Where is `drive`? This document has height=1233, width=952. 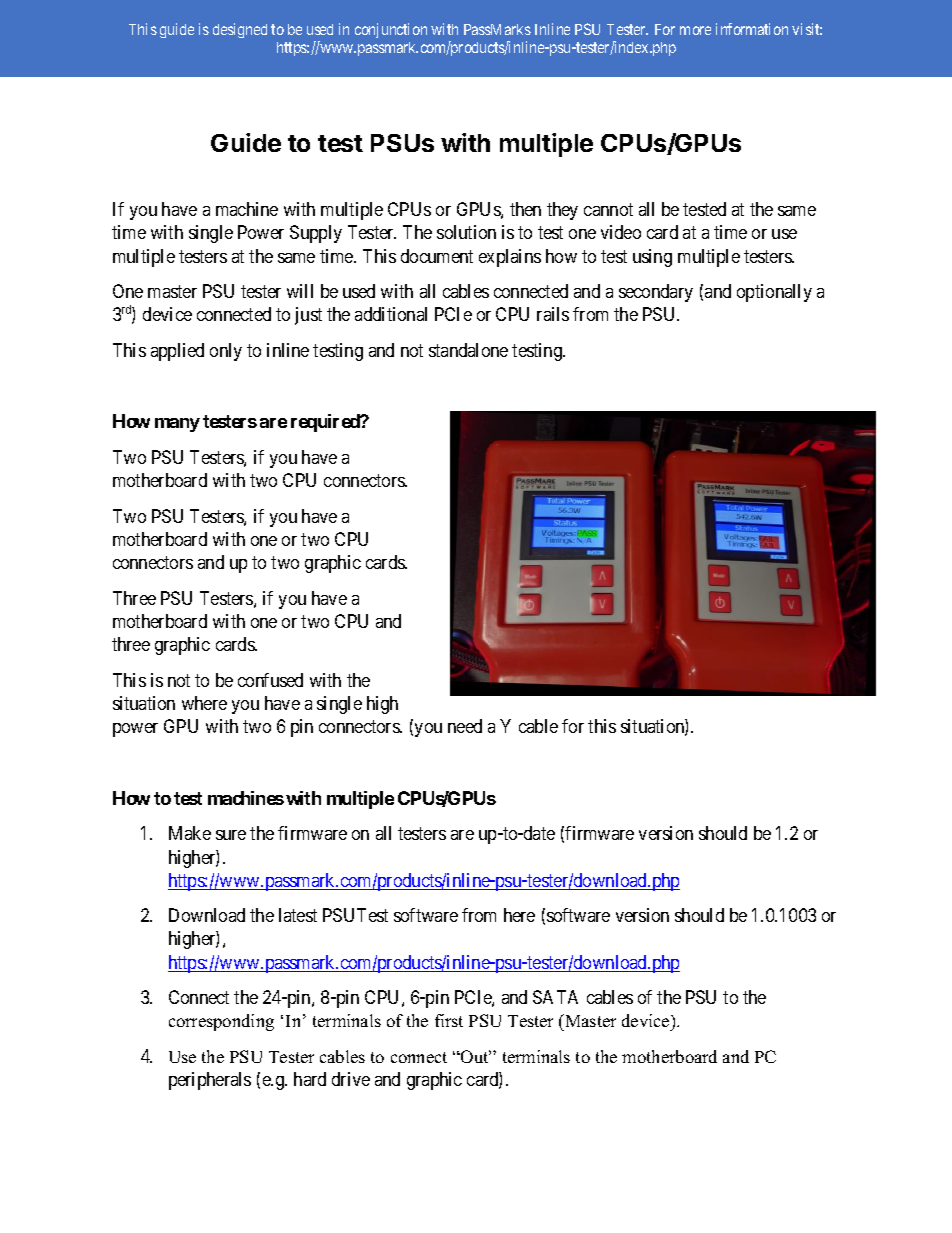
drive is located at coordinates (351, 1079).
